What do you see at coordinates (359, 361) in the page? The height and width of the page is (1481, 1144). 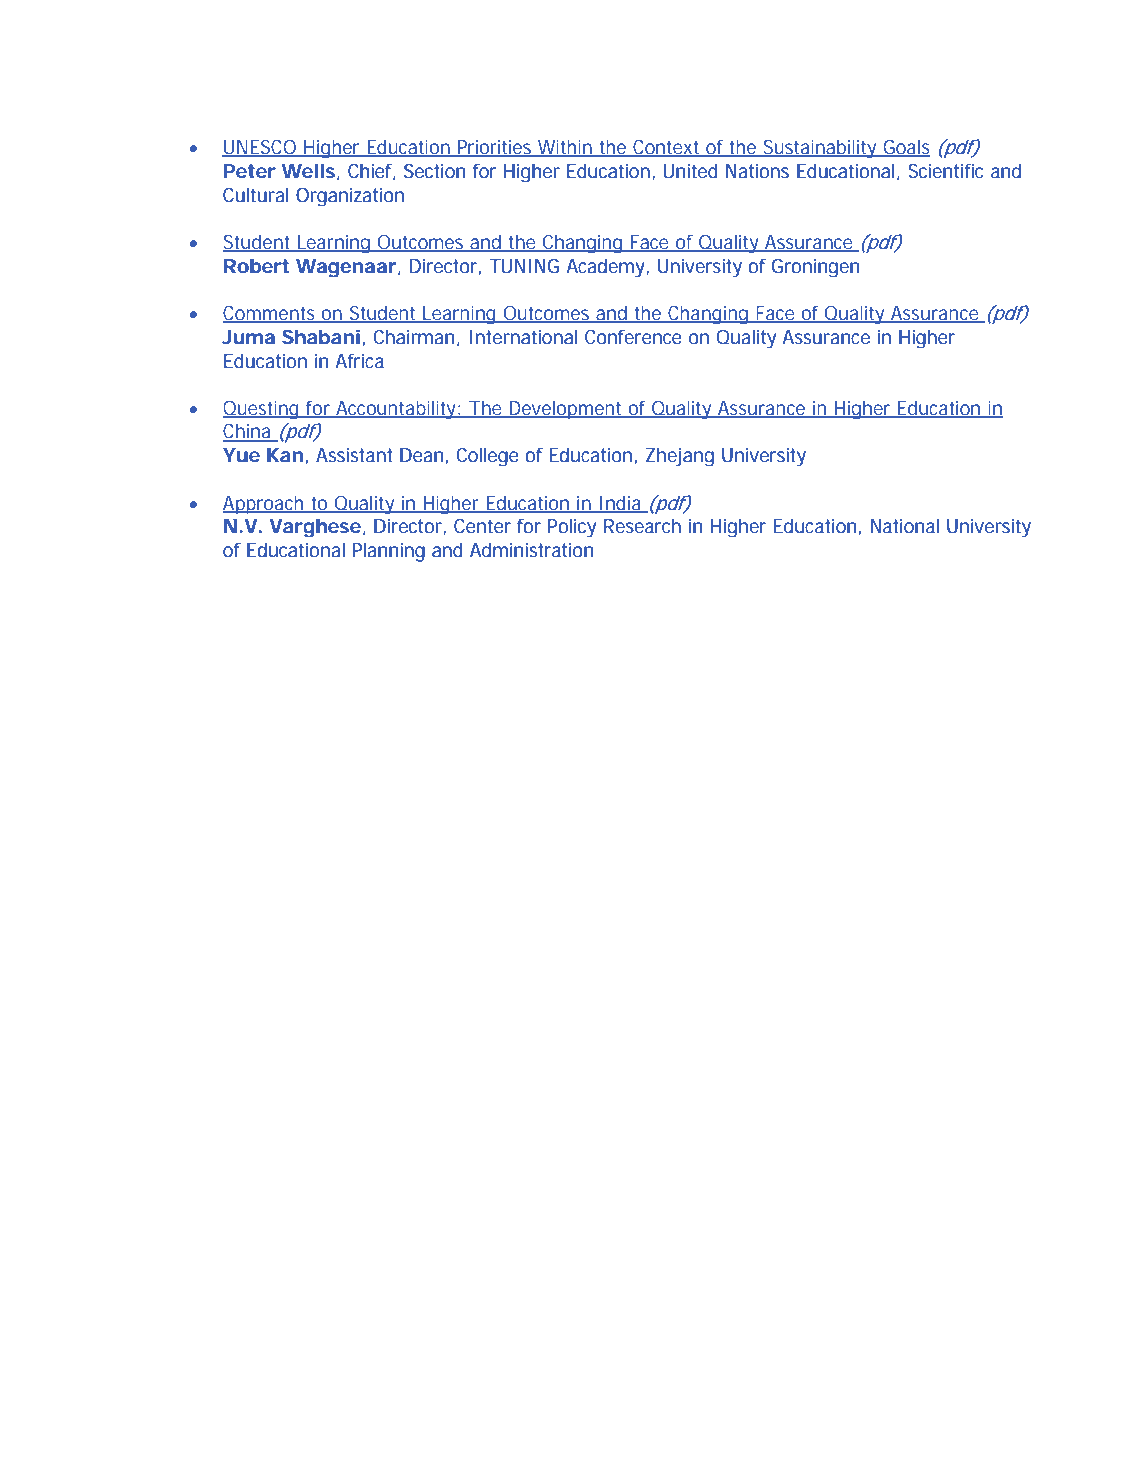 I see `Africa` at bounding box center [359, 361].
